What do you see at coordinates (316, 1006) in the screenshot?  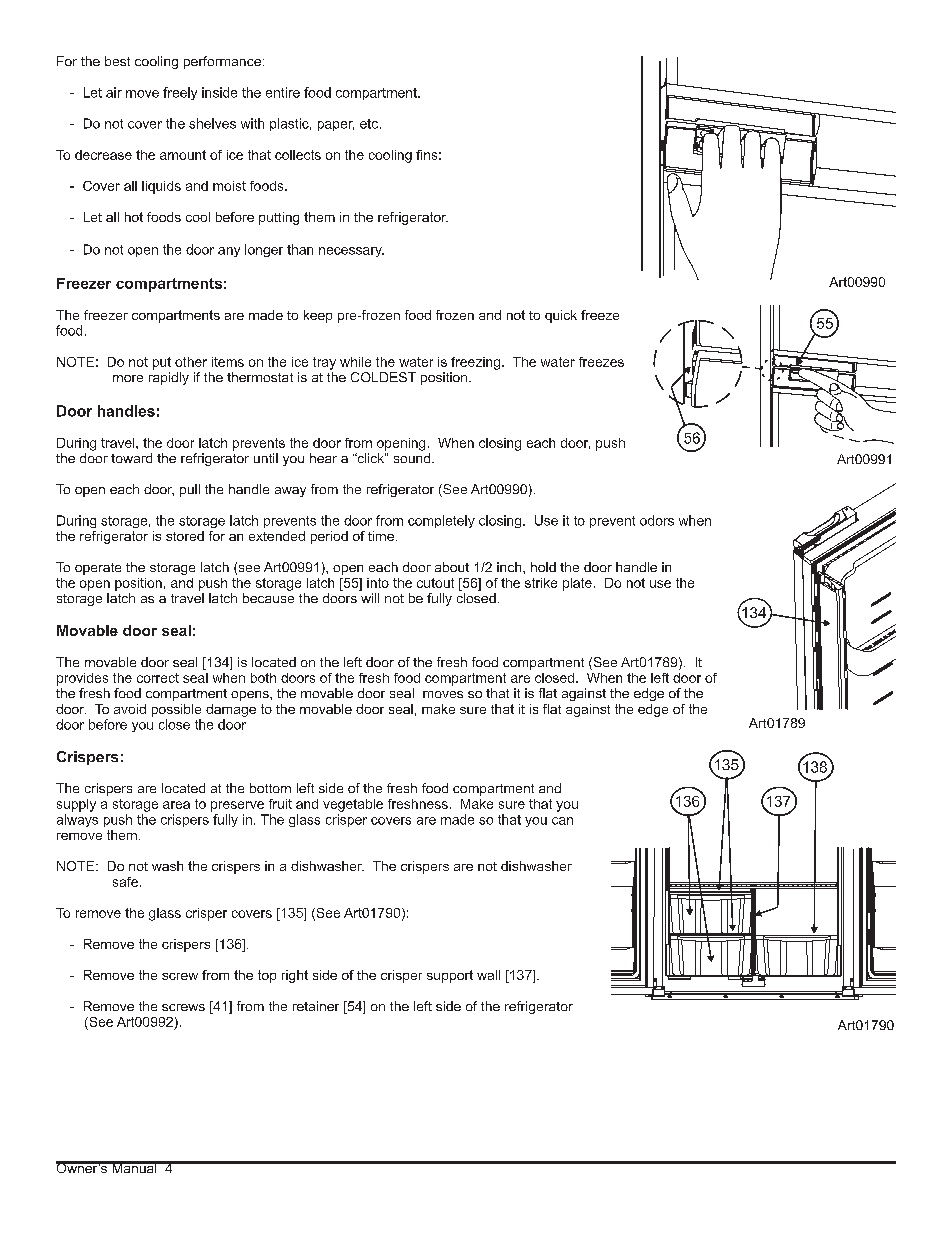 I see `retainer` at bounding box center [316, 1006].
